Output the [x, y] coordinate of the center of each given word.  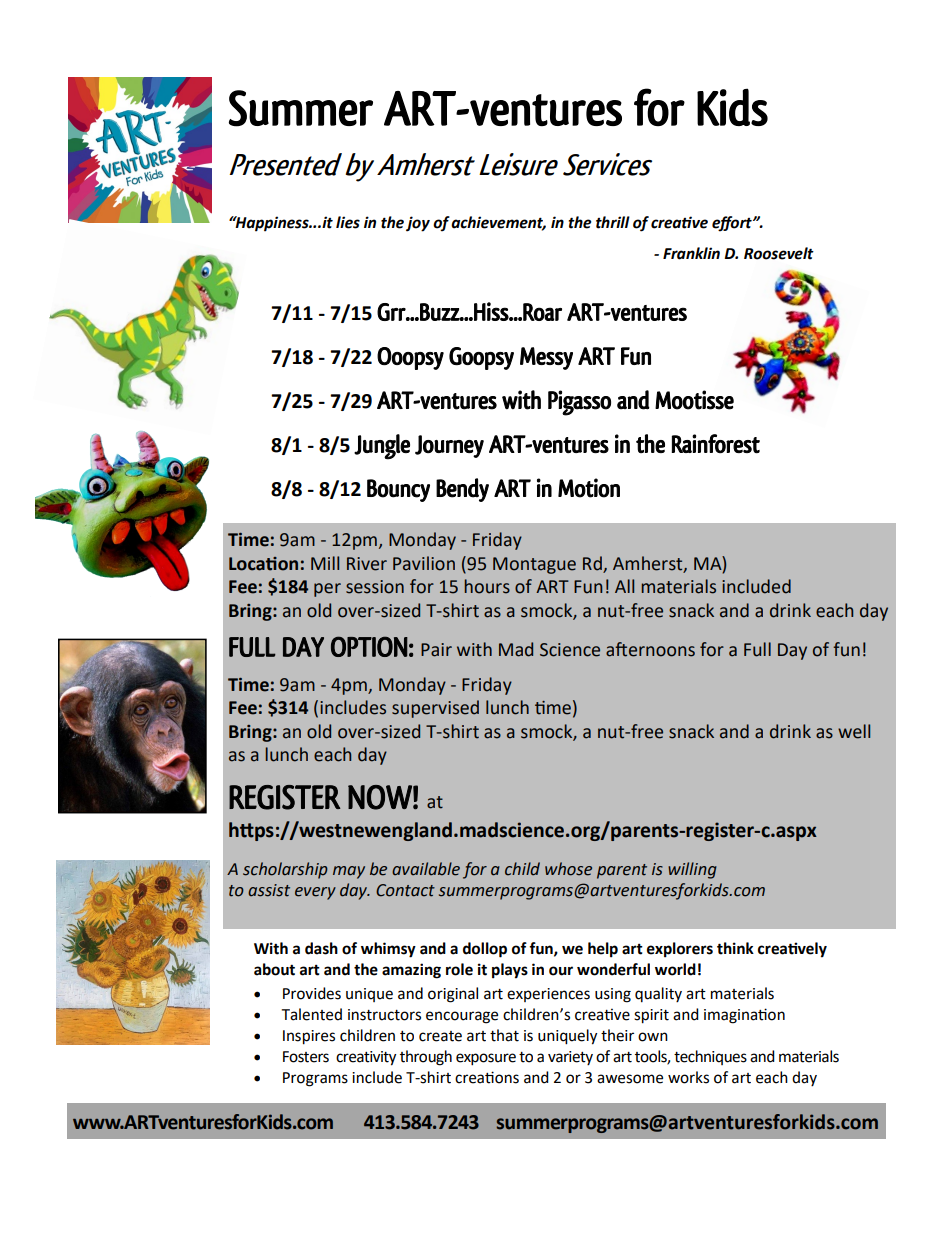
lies [348, 222]
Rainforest [716, 444]
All [624, 586]
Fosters [306, 1057]
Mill [325, 563]
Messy [546, 358]
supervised [435, 709]
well [854, 731]
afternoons [650, 649]
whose [568, 869]
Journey [449, 446]
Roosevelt [779, 253]
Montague [534, 565]
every [315, 893]
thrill [613, 222]
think [735, 948]
